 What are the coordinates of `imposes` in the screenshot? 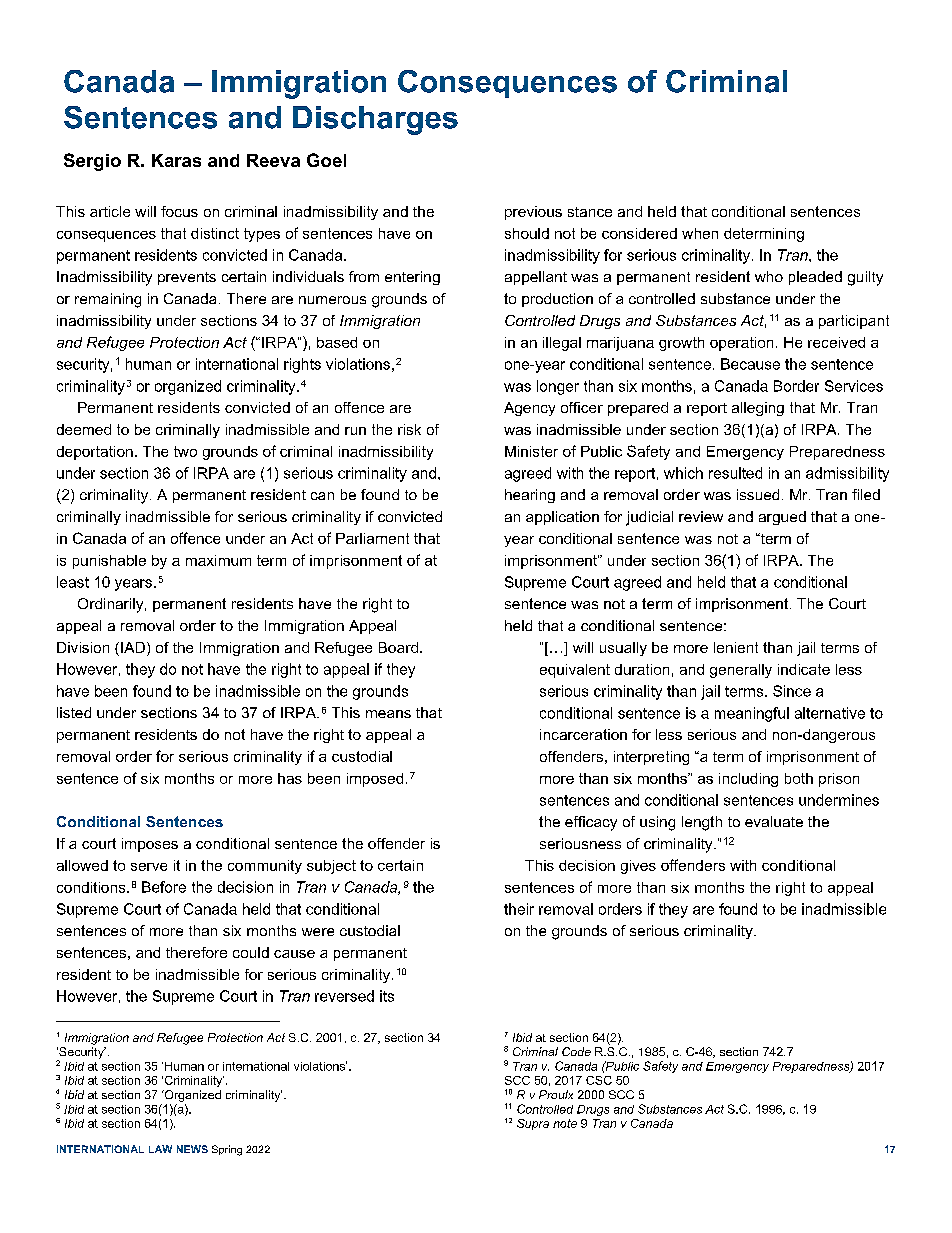 It's located at (150, 845).
